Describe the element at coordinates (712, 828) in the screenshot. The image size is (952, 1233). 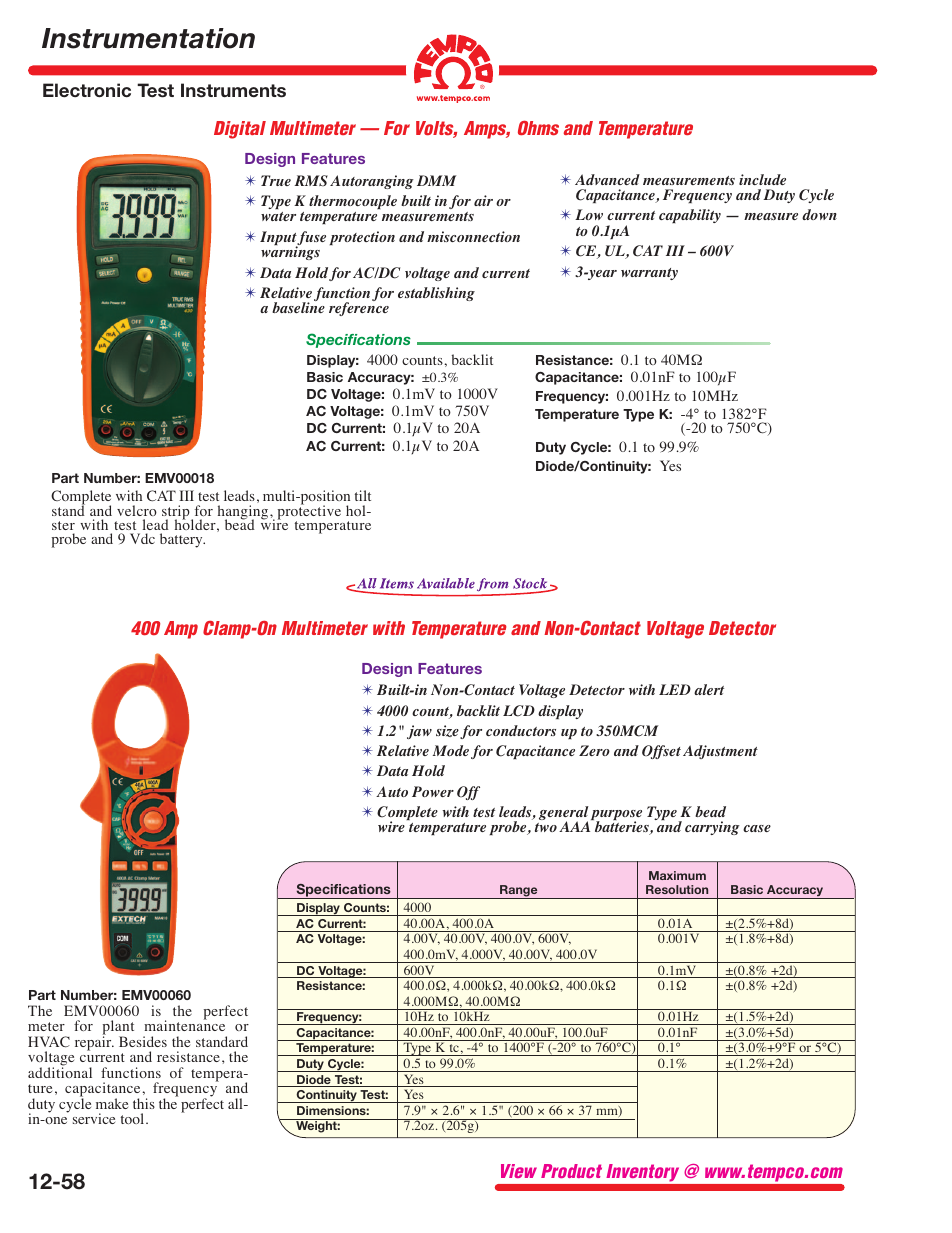
I see `carrying` at that location.
